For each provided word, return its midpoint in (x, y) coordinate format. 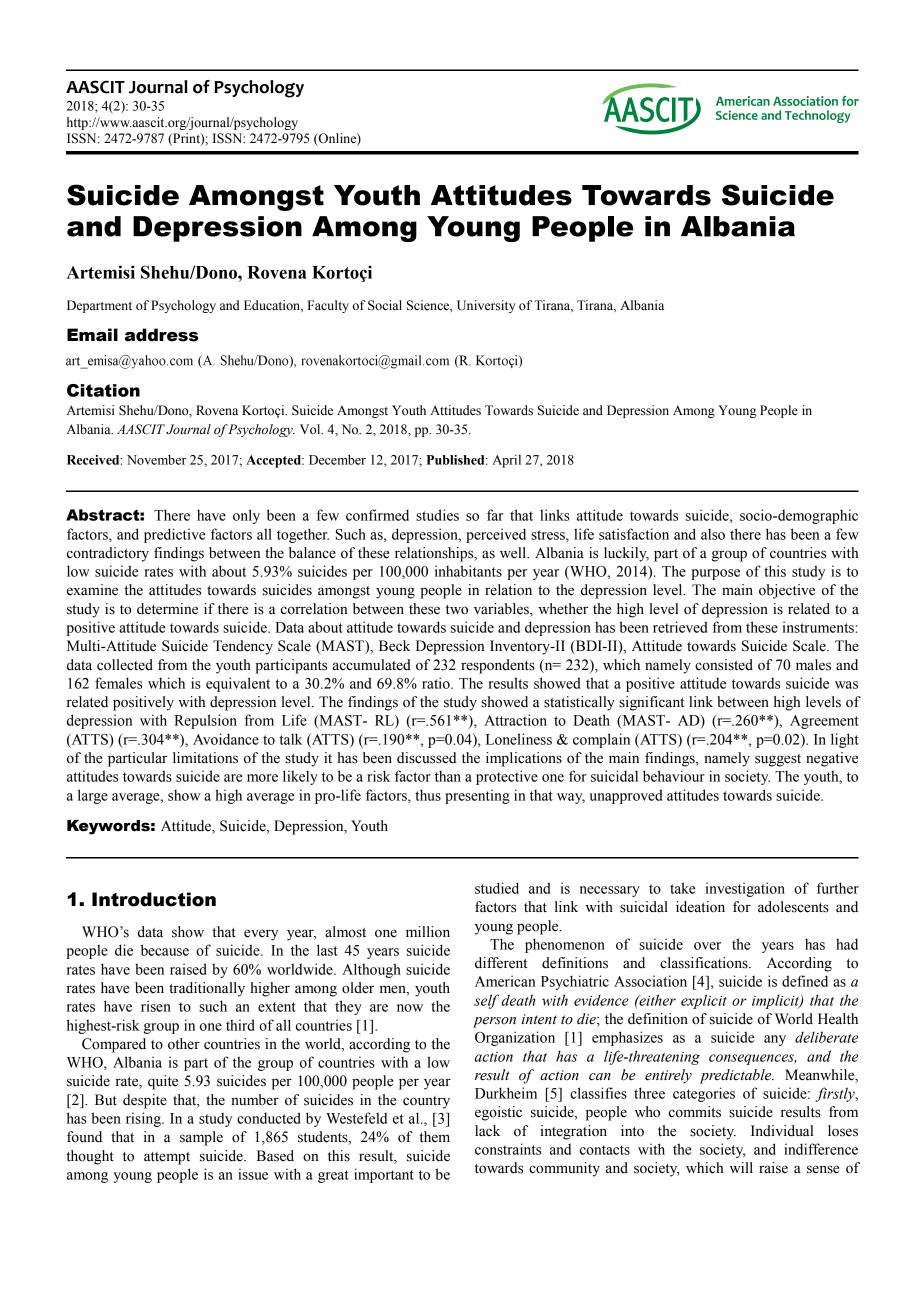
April (507, 461)
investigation (745, 889)
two (457, 610)
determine (167, 609)
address (162, 335)
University (486, 306)
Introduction (154, 899)
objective (787, 591)
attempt (167, 1158)
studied (497, 888)
